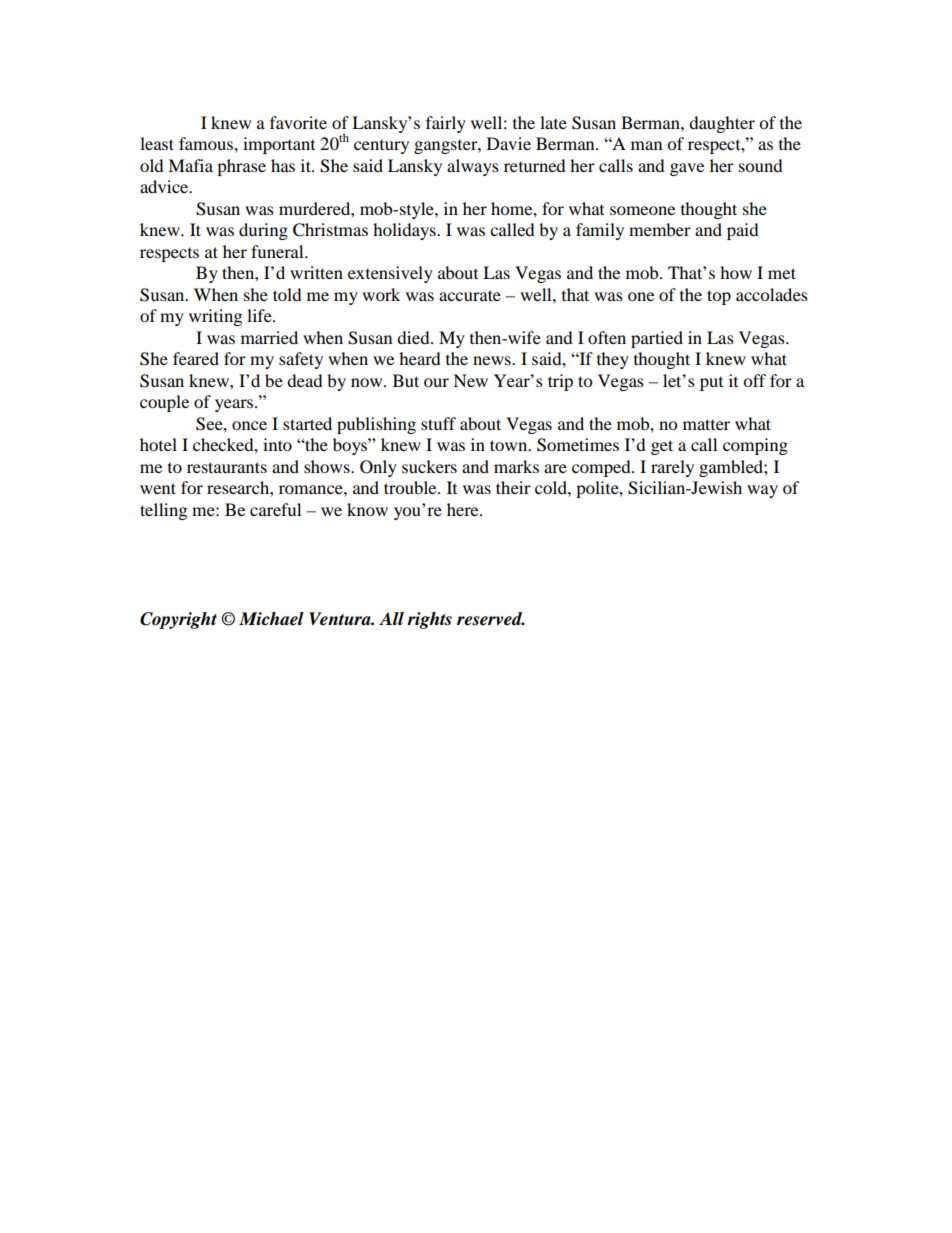 This page has height=1233, width=952. Describe the element at coordinates (429, 620) in the page. I see `rights` at that location.
